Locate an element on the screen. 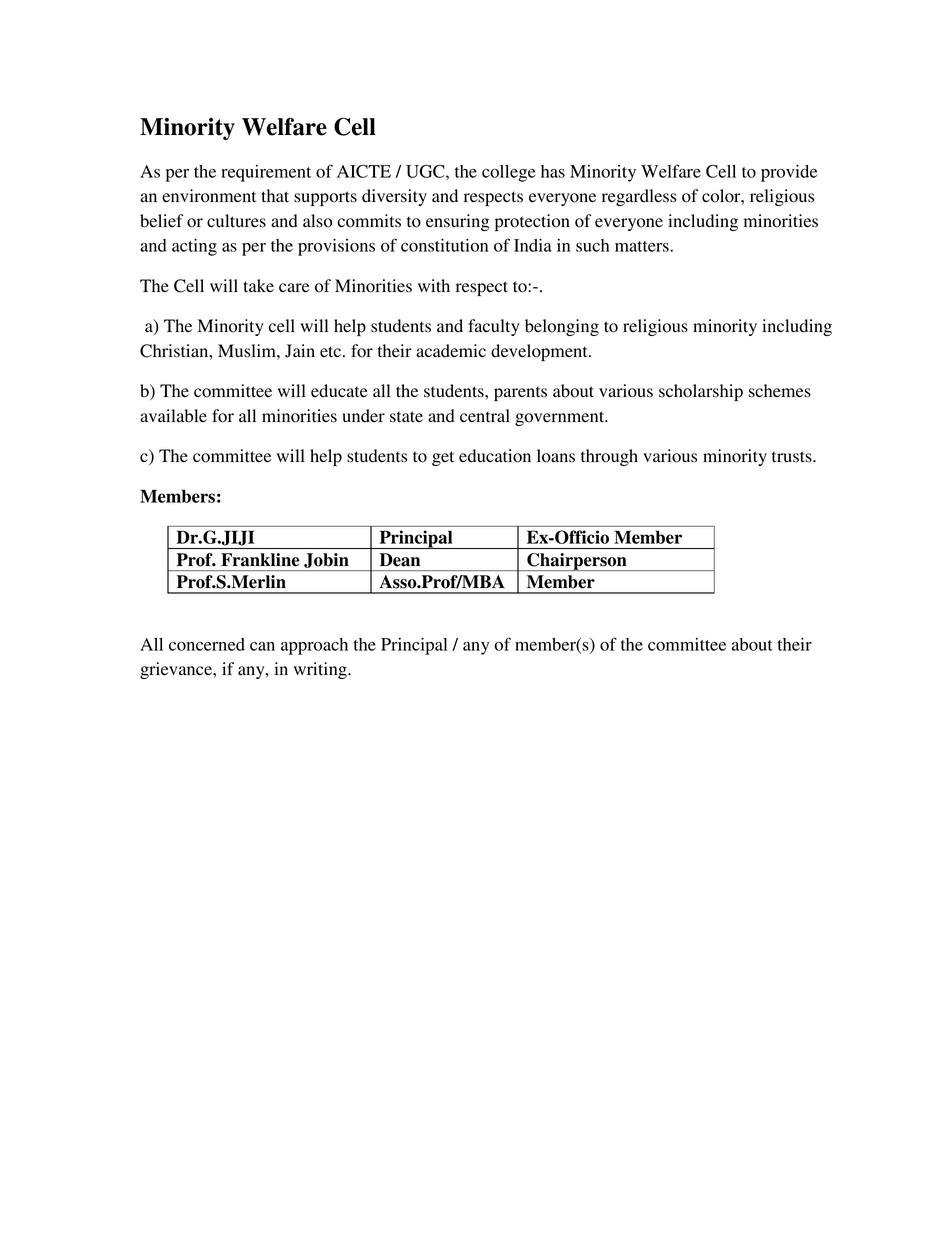 The width and height of the screenshot is (952, 1233). provide is located at coordinates (789, 173).
